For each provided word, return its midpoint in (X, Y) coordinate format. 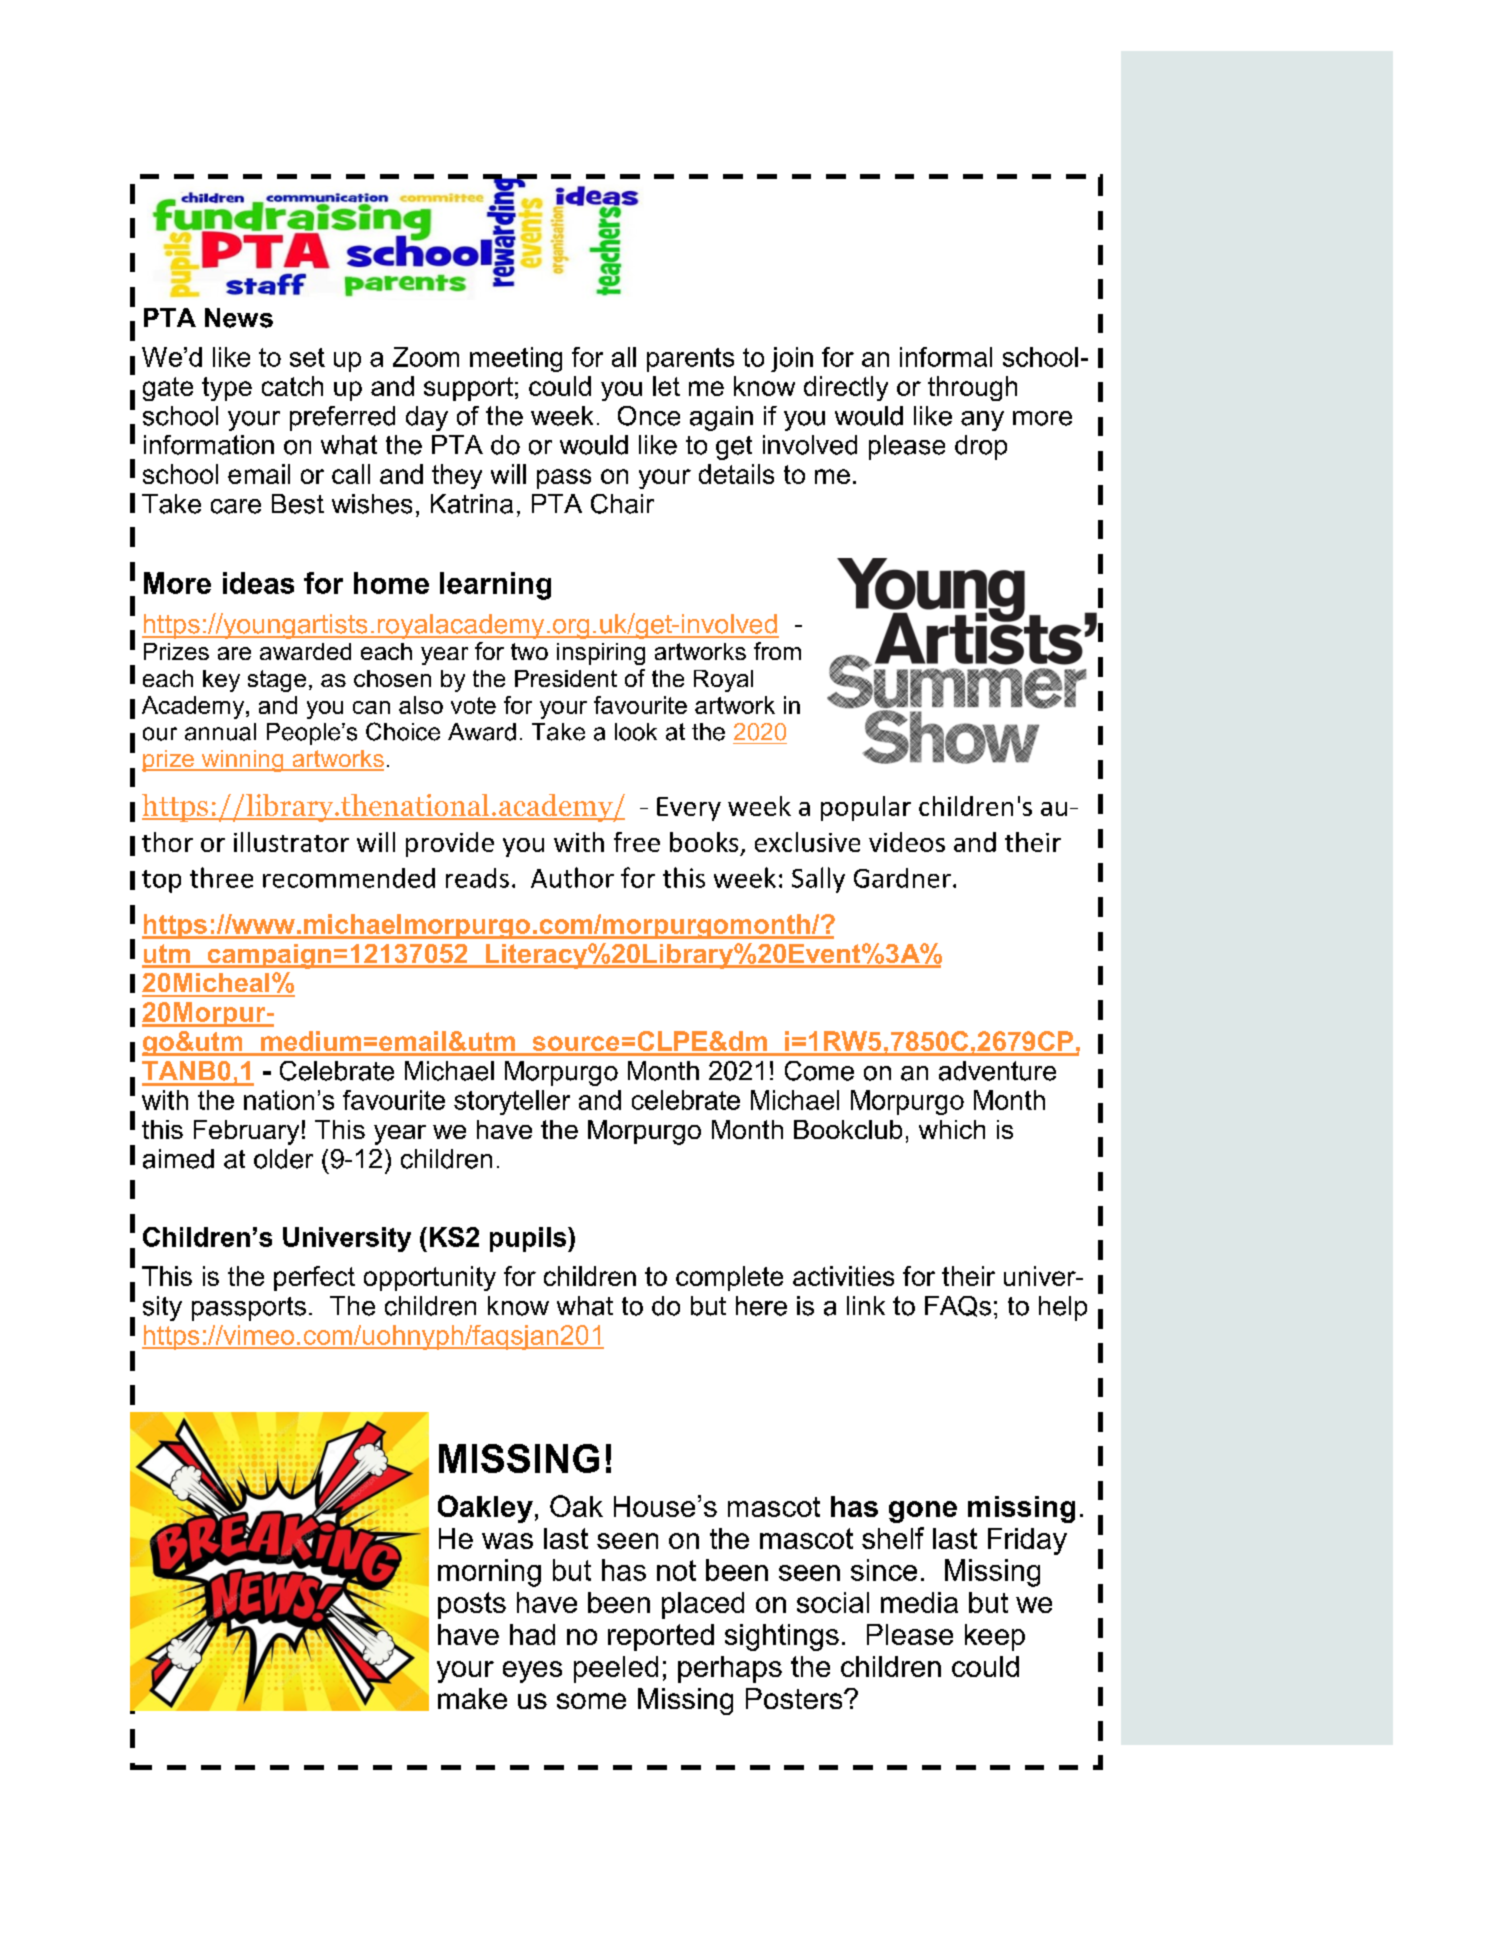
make (472, 1698)
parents (690, 360)
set (307, 357)
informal (946, 357)
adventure (997, 1071)
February (246, 1132)
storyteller (512, 1102)
